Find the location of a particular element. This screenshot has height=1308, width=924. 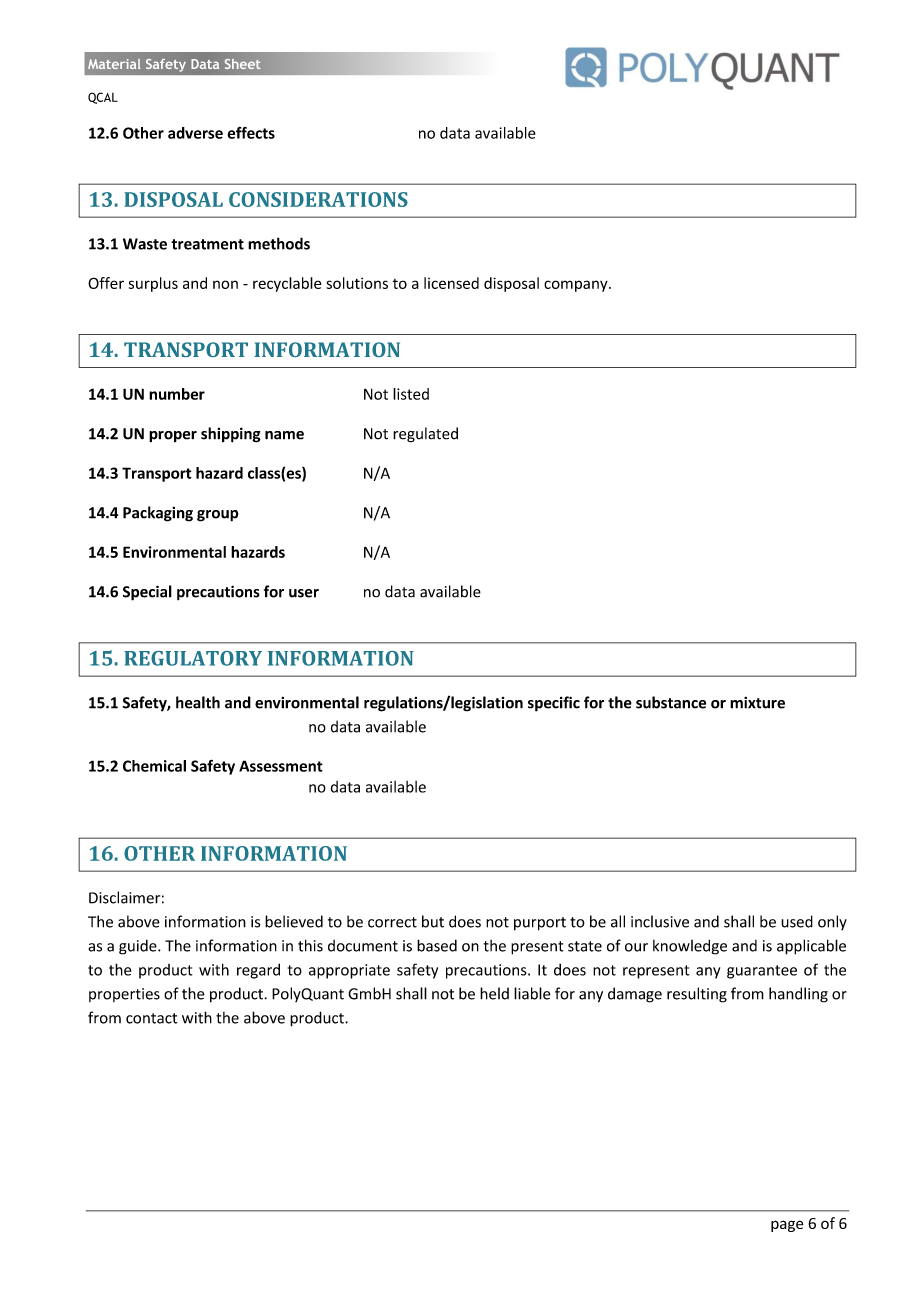

Chemical is located at coordinates (154, 766).
